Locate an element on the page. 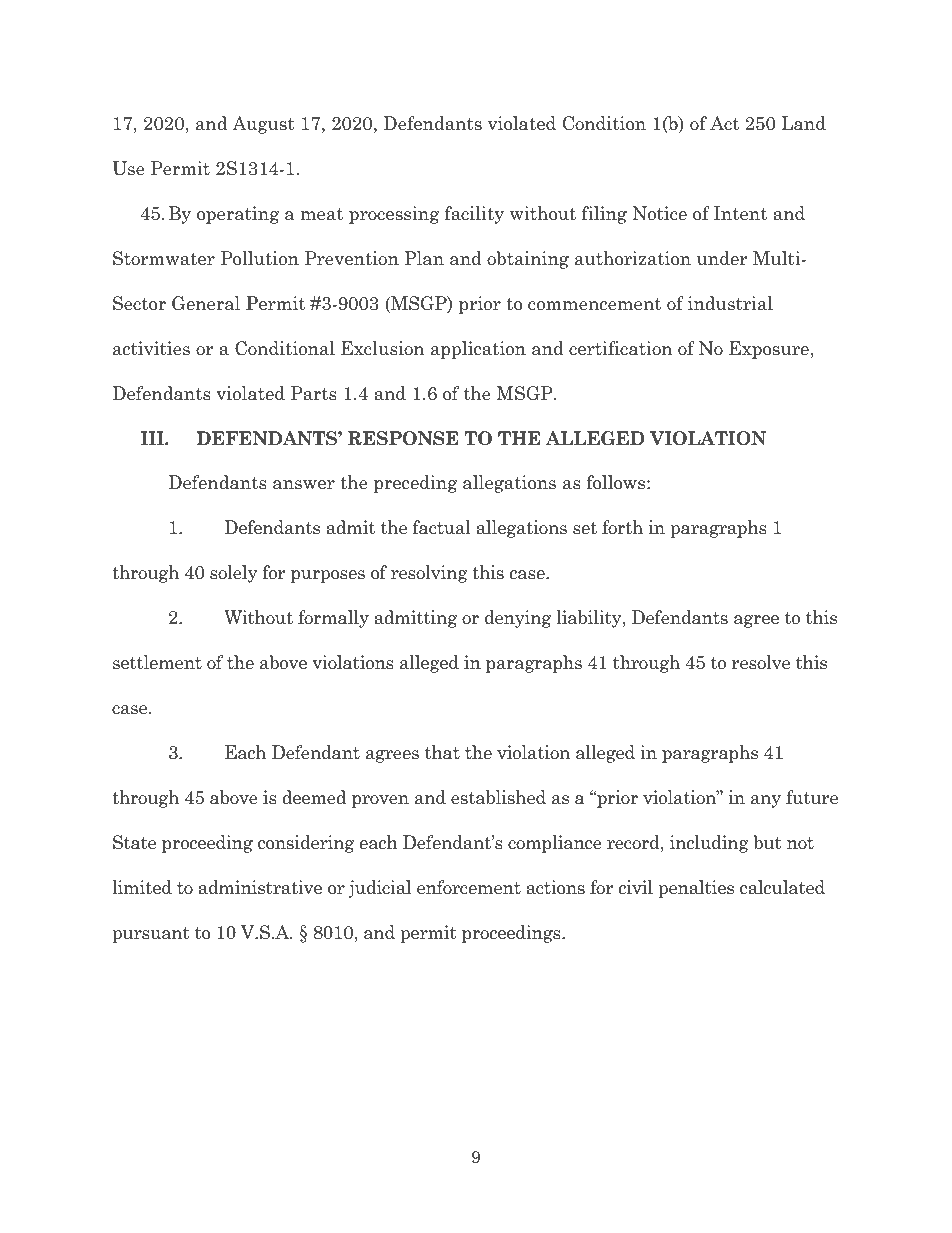 The width and height of the document is (952, 1233). administrative is located at coordinates (260, 887).
